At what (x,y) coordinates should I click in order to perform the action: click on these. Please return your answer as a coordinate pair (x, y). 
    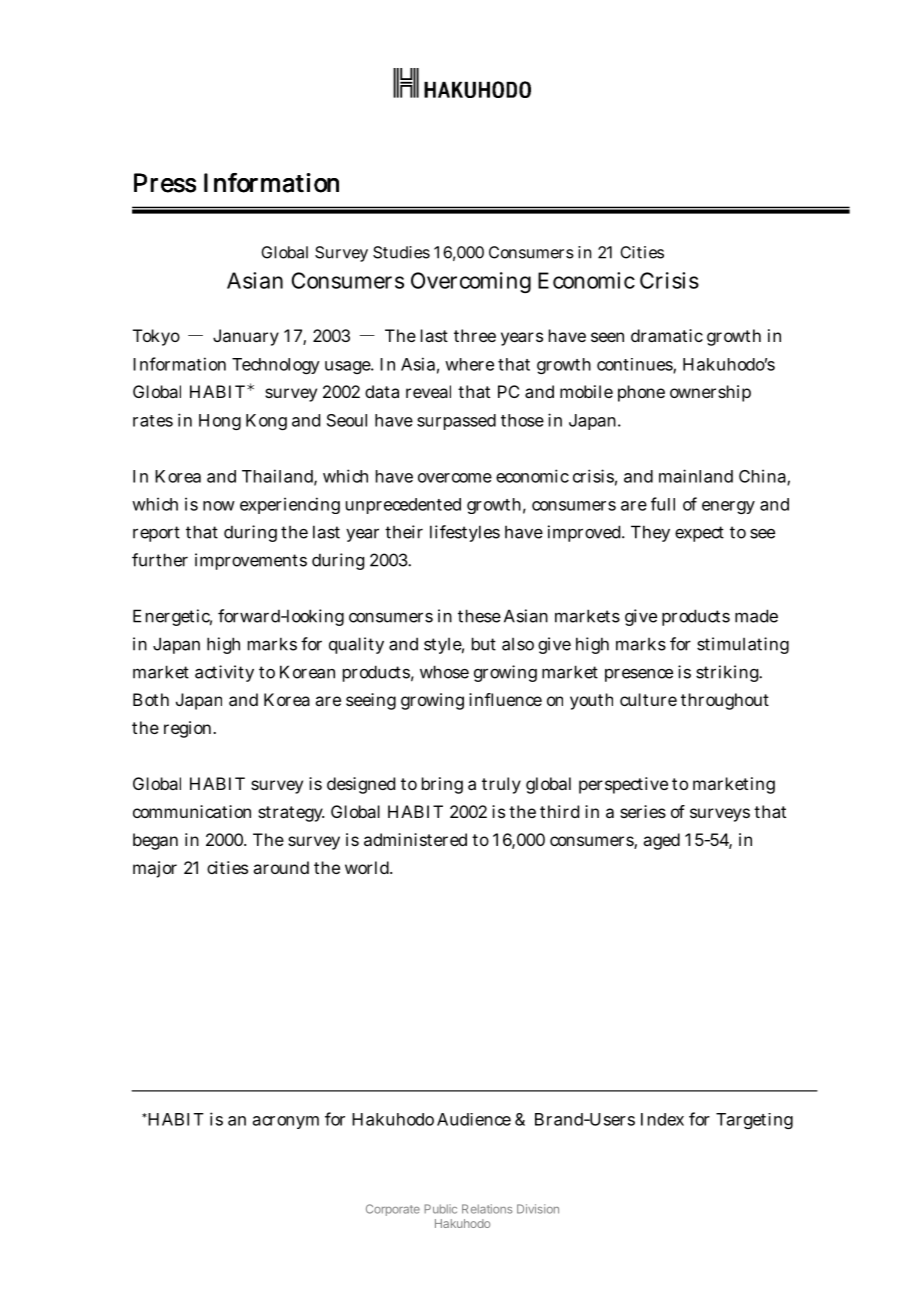
    Looking at the image, I should click on (479, 616).
